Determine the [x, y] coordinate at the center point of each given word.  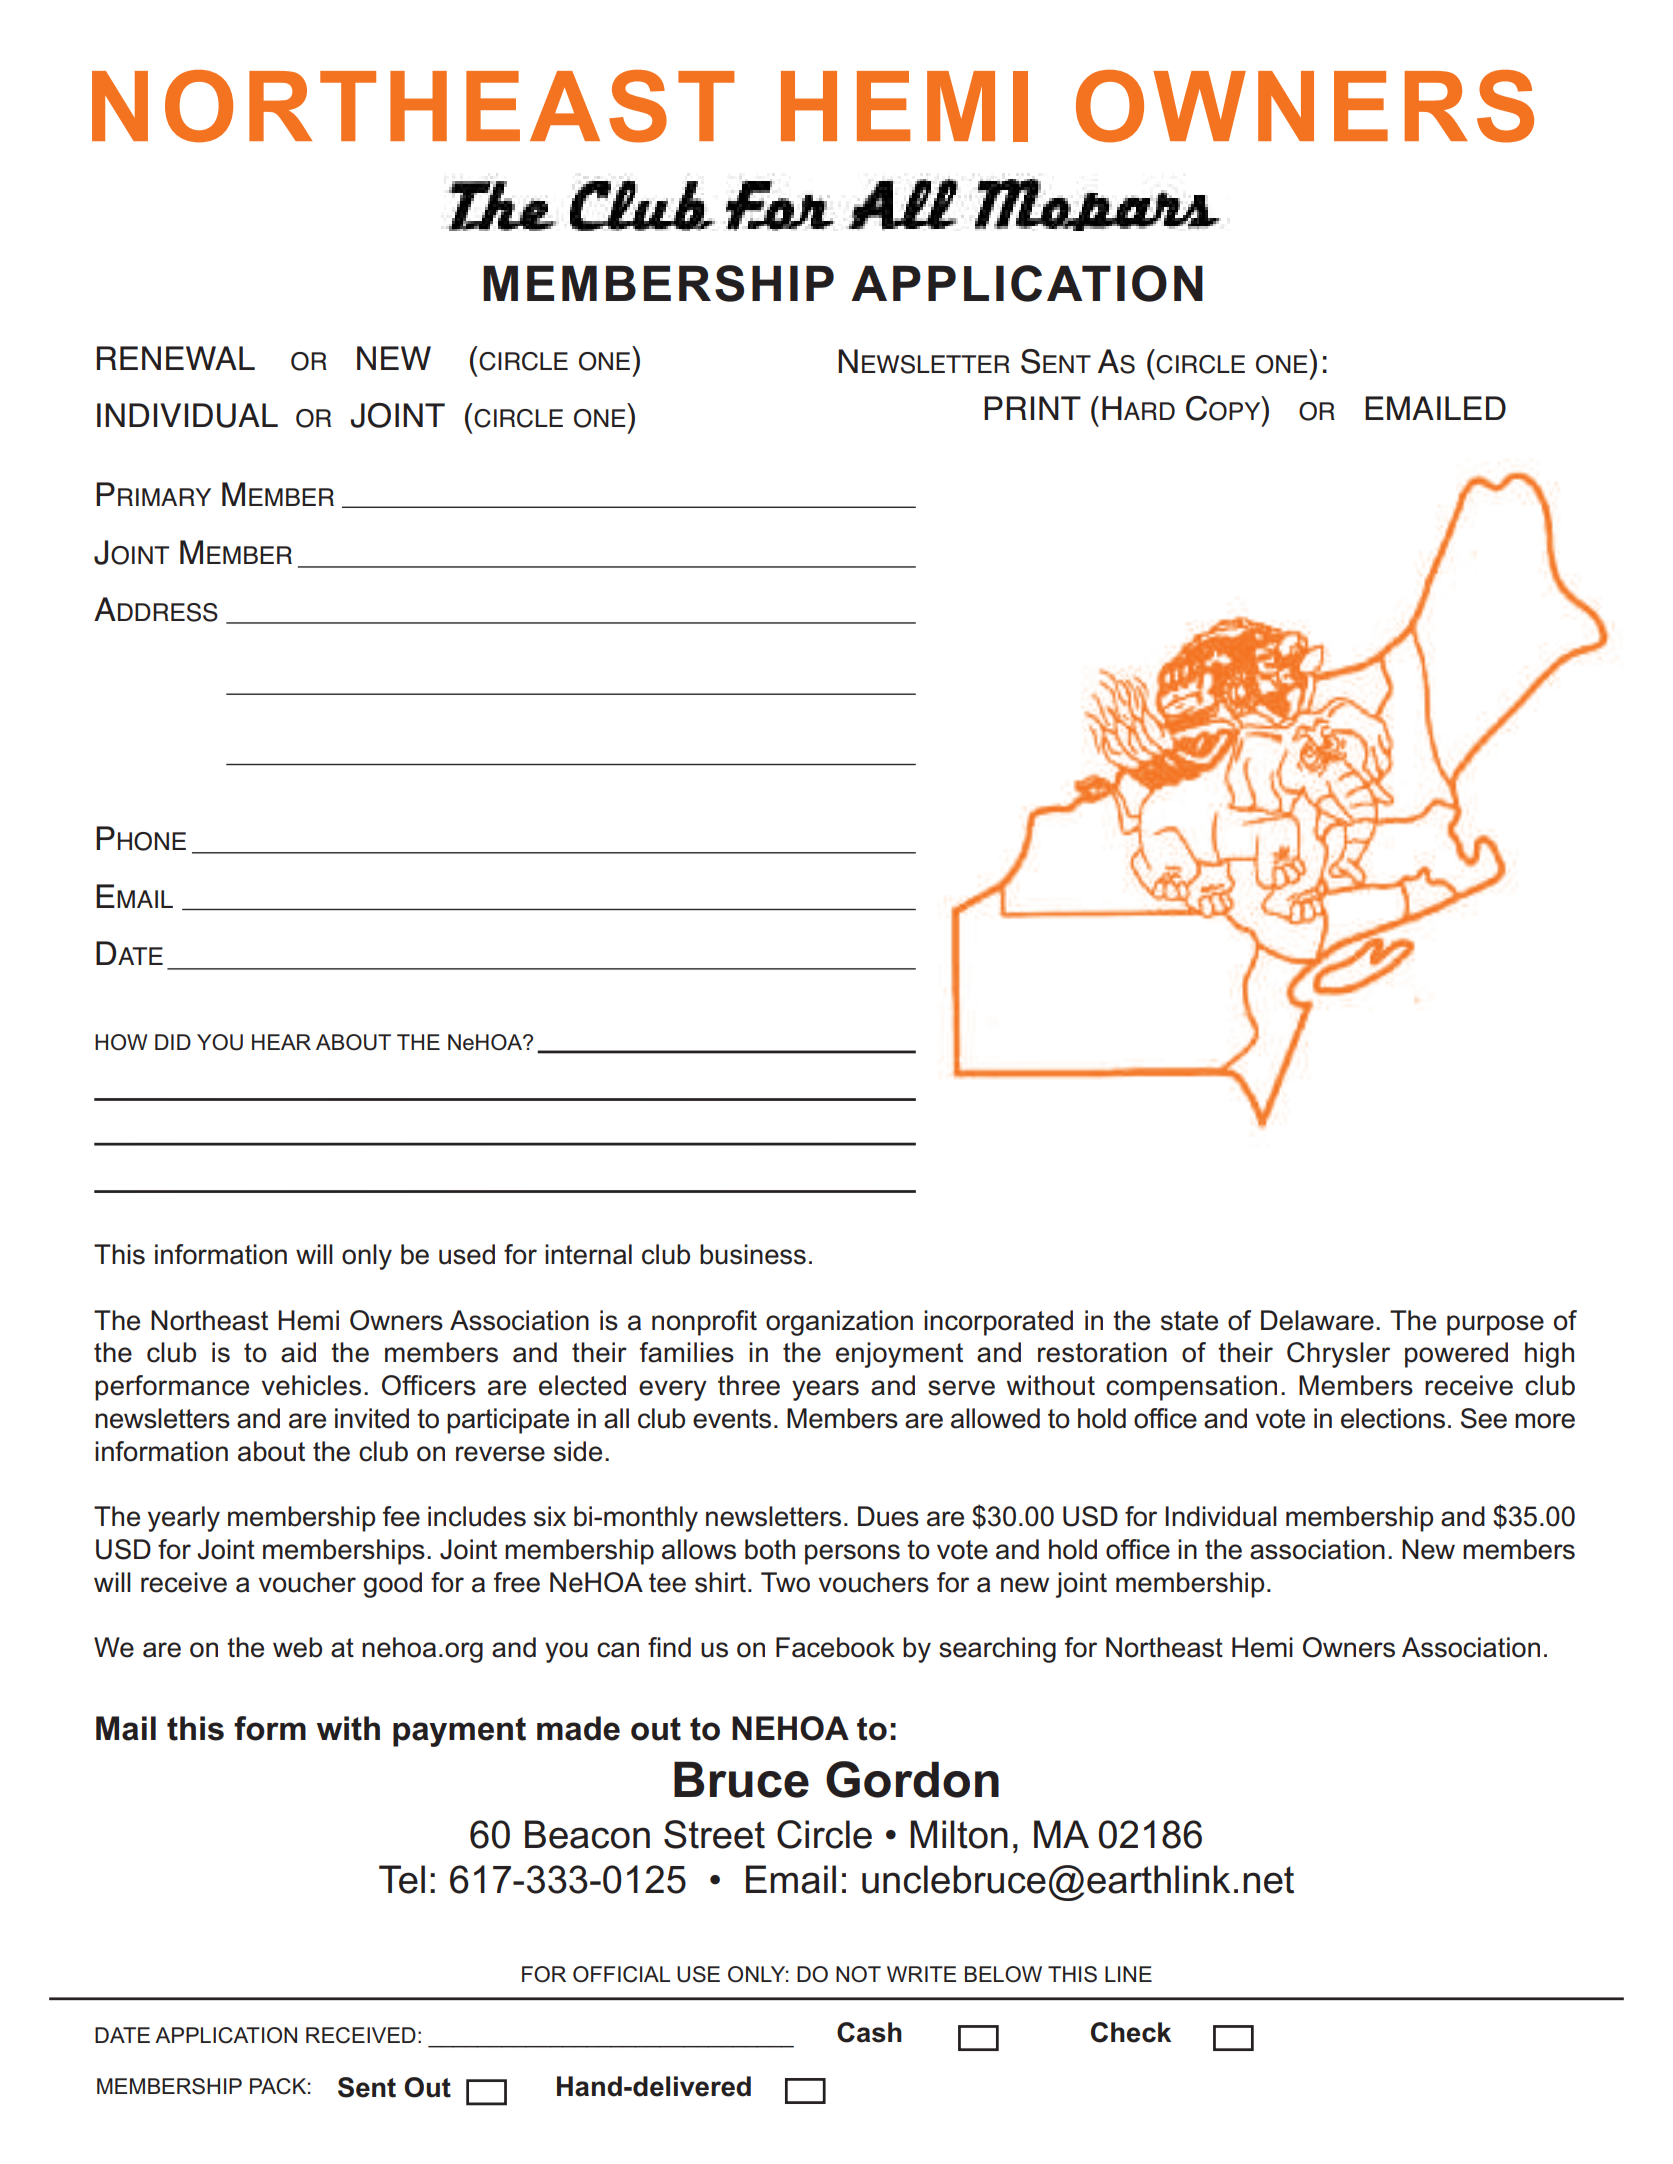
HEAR [281, 1042]
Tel [402, 1879]
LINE [1128, 1974]
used [467, 1254]
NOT [858, 1974]
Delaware [1317, 1320]
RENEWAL [176, 358]
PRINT [1032, 408]
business [753, 1254]
